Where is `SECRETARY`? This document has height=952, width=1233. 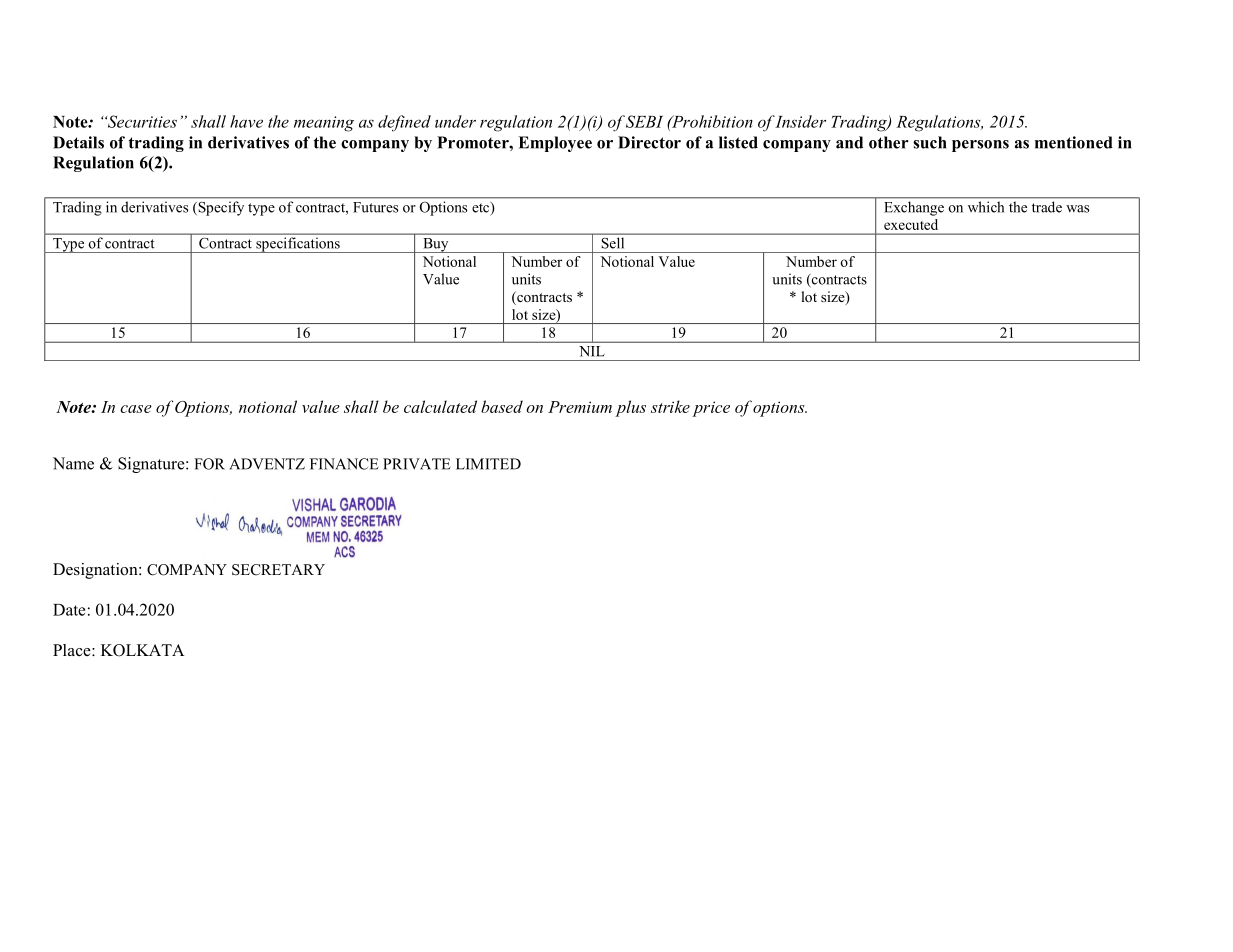
SECRETARY is located at coordinates (278, 570).
